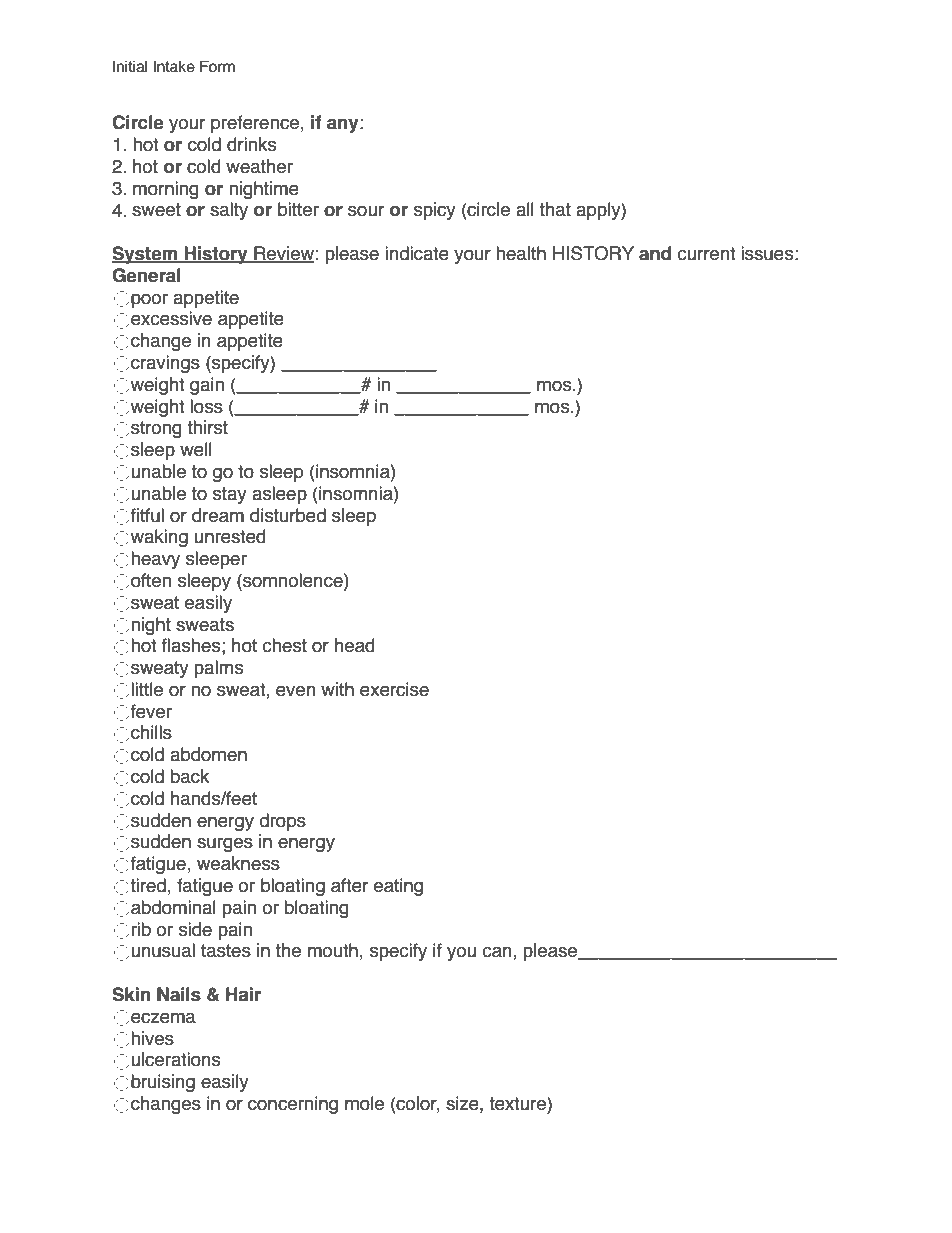  What do you see at coordinates (498, 953) in the screenshot?
I see `can` at bounding box center [498, 953].
